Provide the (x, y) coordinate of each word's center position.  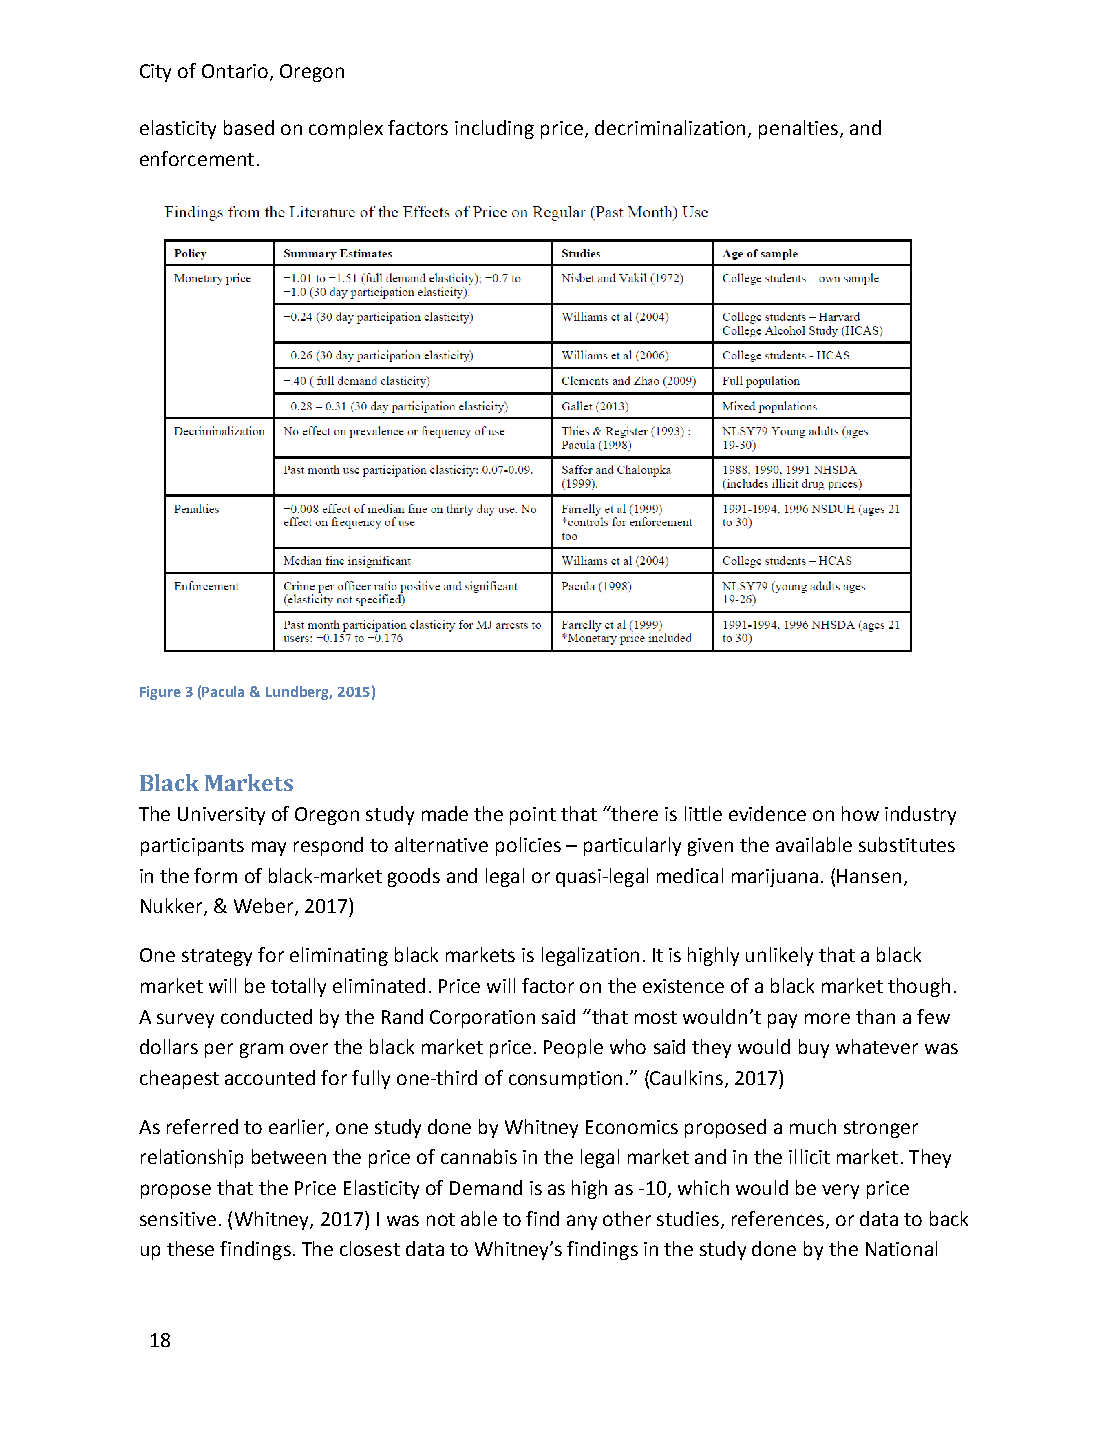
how (860, 813)
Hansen (869, 876)
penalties (800, 129)
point (533, 816)
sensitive (178, 1219)
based (249, 127)
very (840, 1191)
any (582, 1222)
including (494, 129)
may (269, 848)
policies (528, 846)
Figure (160, 693)
